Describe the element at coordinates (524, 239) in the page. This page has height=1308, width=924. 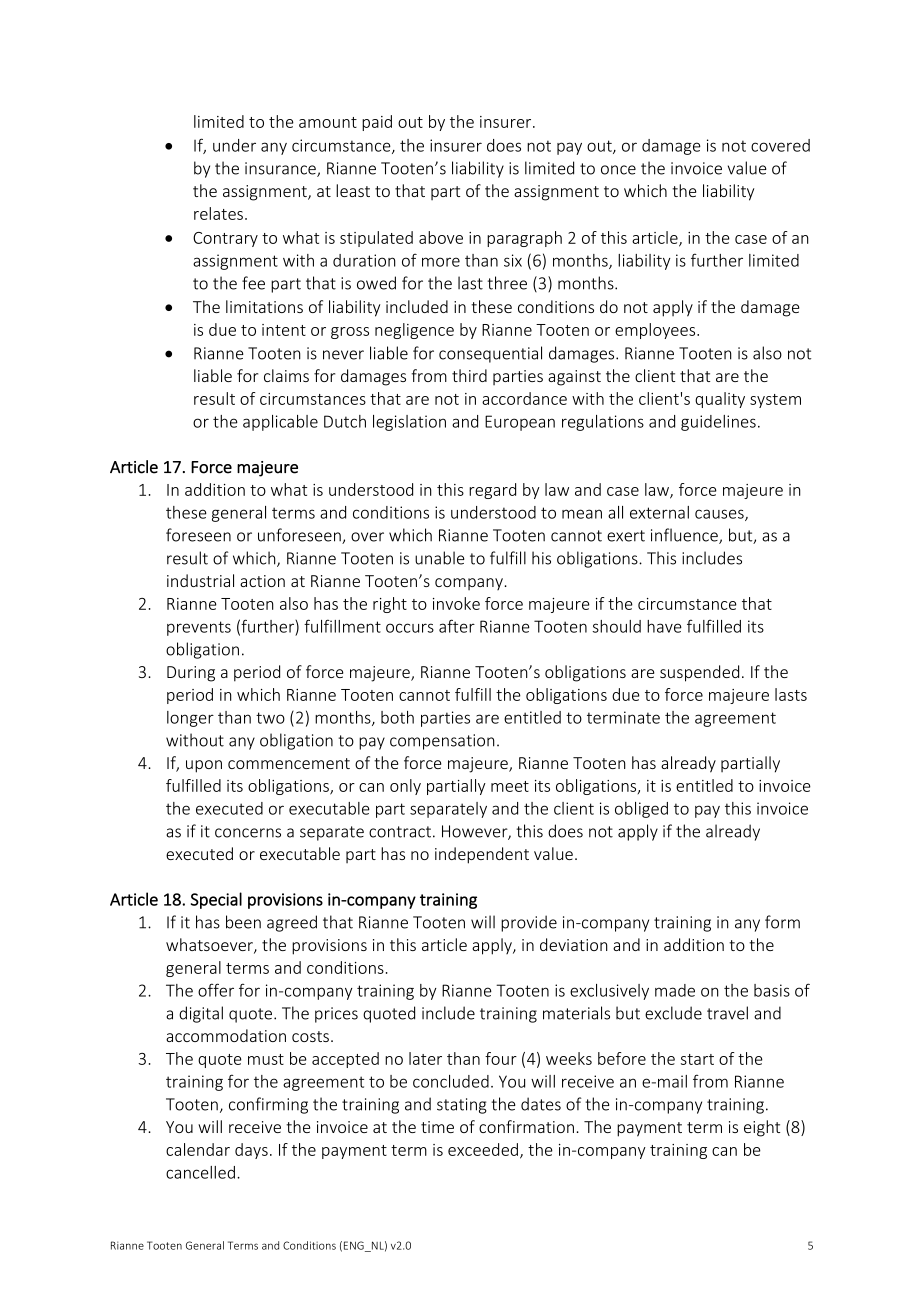
I see `paragraph` at that location.
